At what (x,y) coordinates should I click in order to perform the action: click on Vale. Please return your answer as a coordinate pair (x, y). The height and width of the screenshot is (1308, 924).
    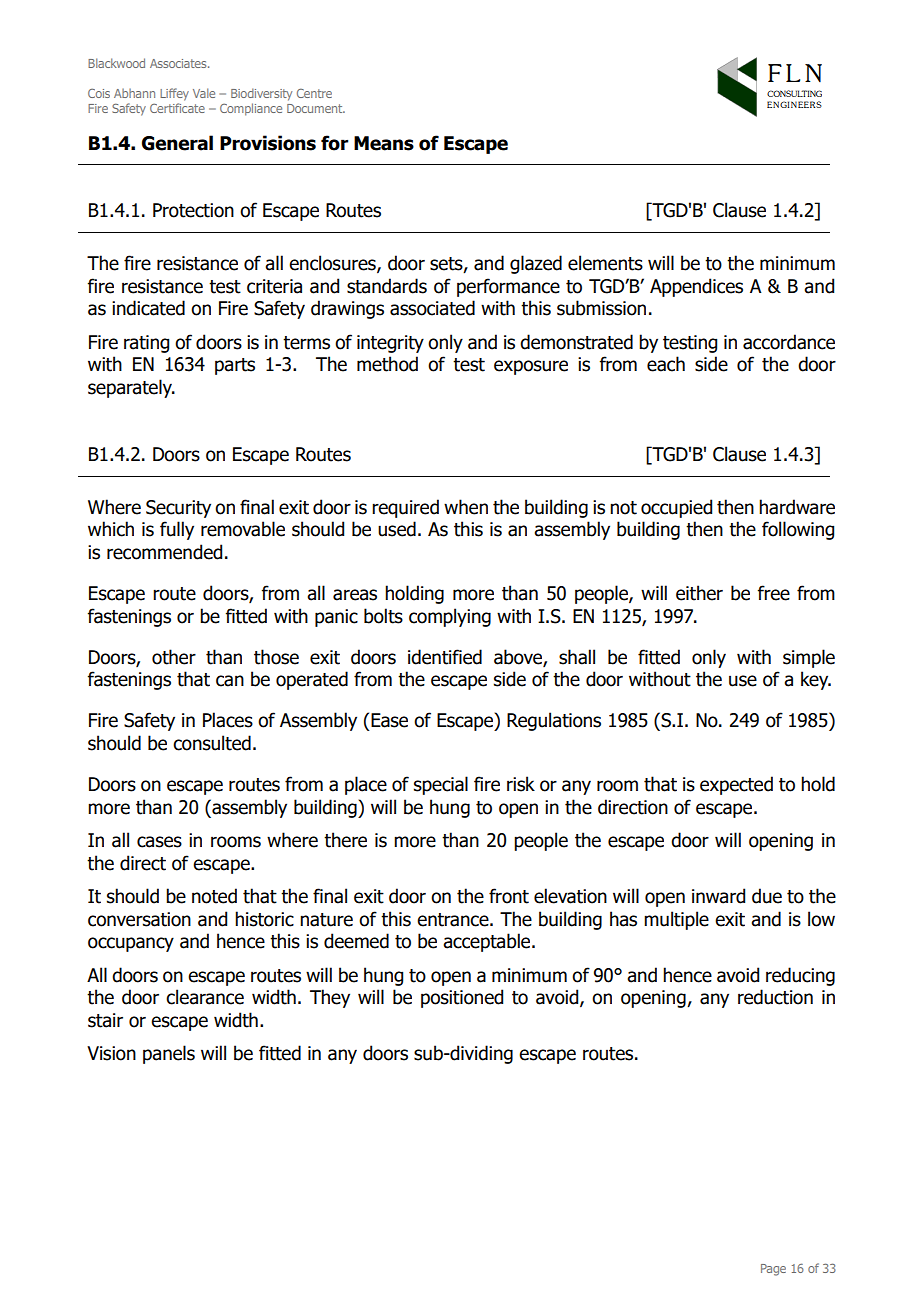
    Looking at the image, I should click on (204, 93).
